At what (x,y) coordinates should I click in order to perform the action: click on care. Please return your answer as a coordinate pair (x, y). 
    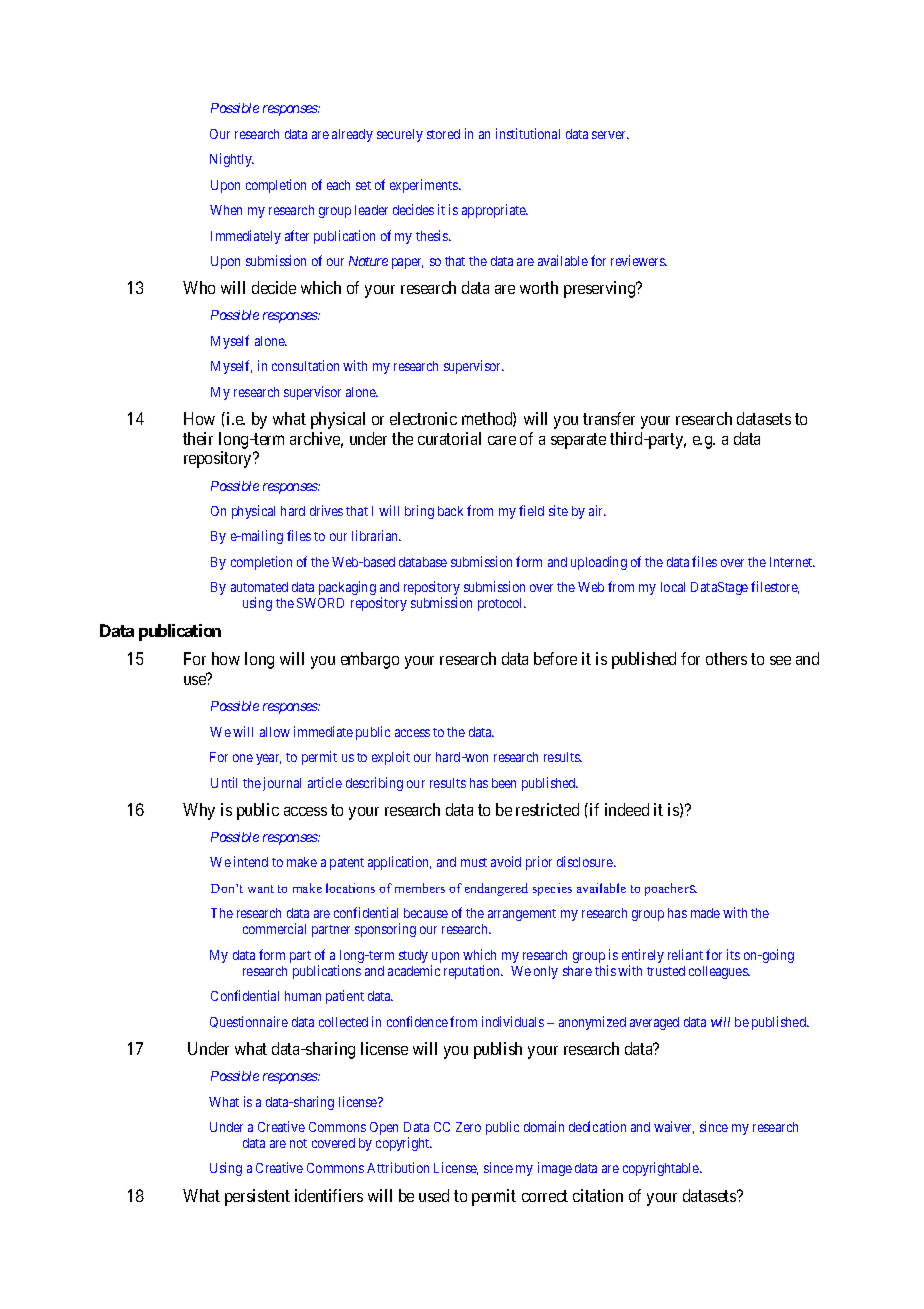
    Looking at the image, I should click on (502, 440).
